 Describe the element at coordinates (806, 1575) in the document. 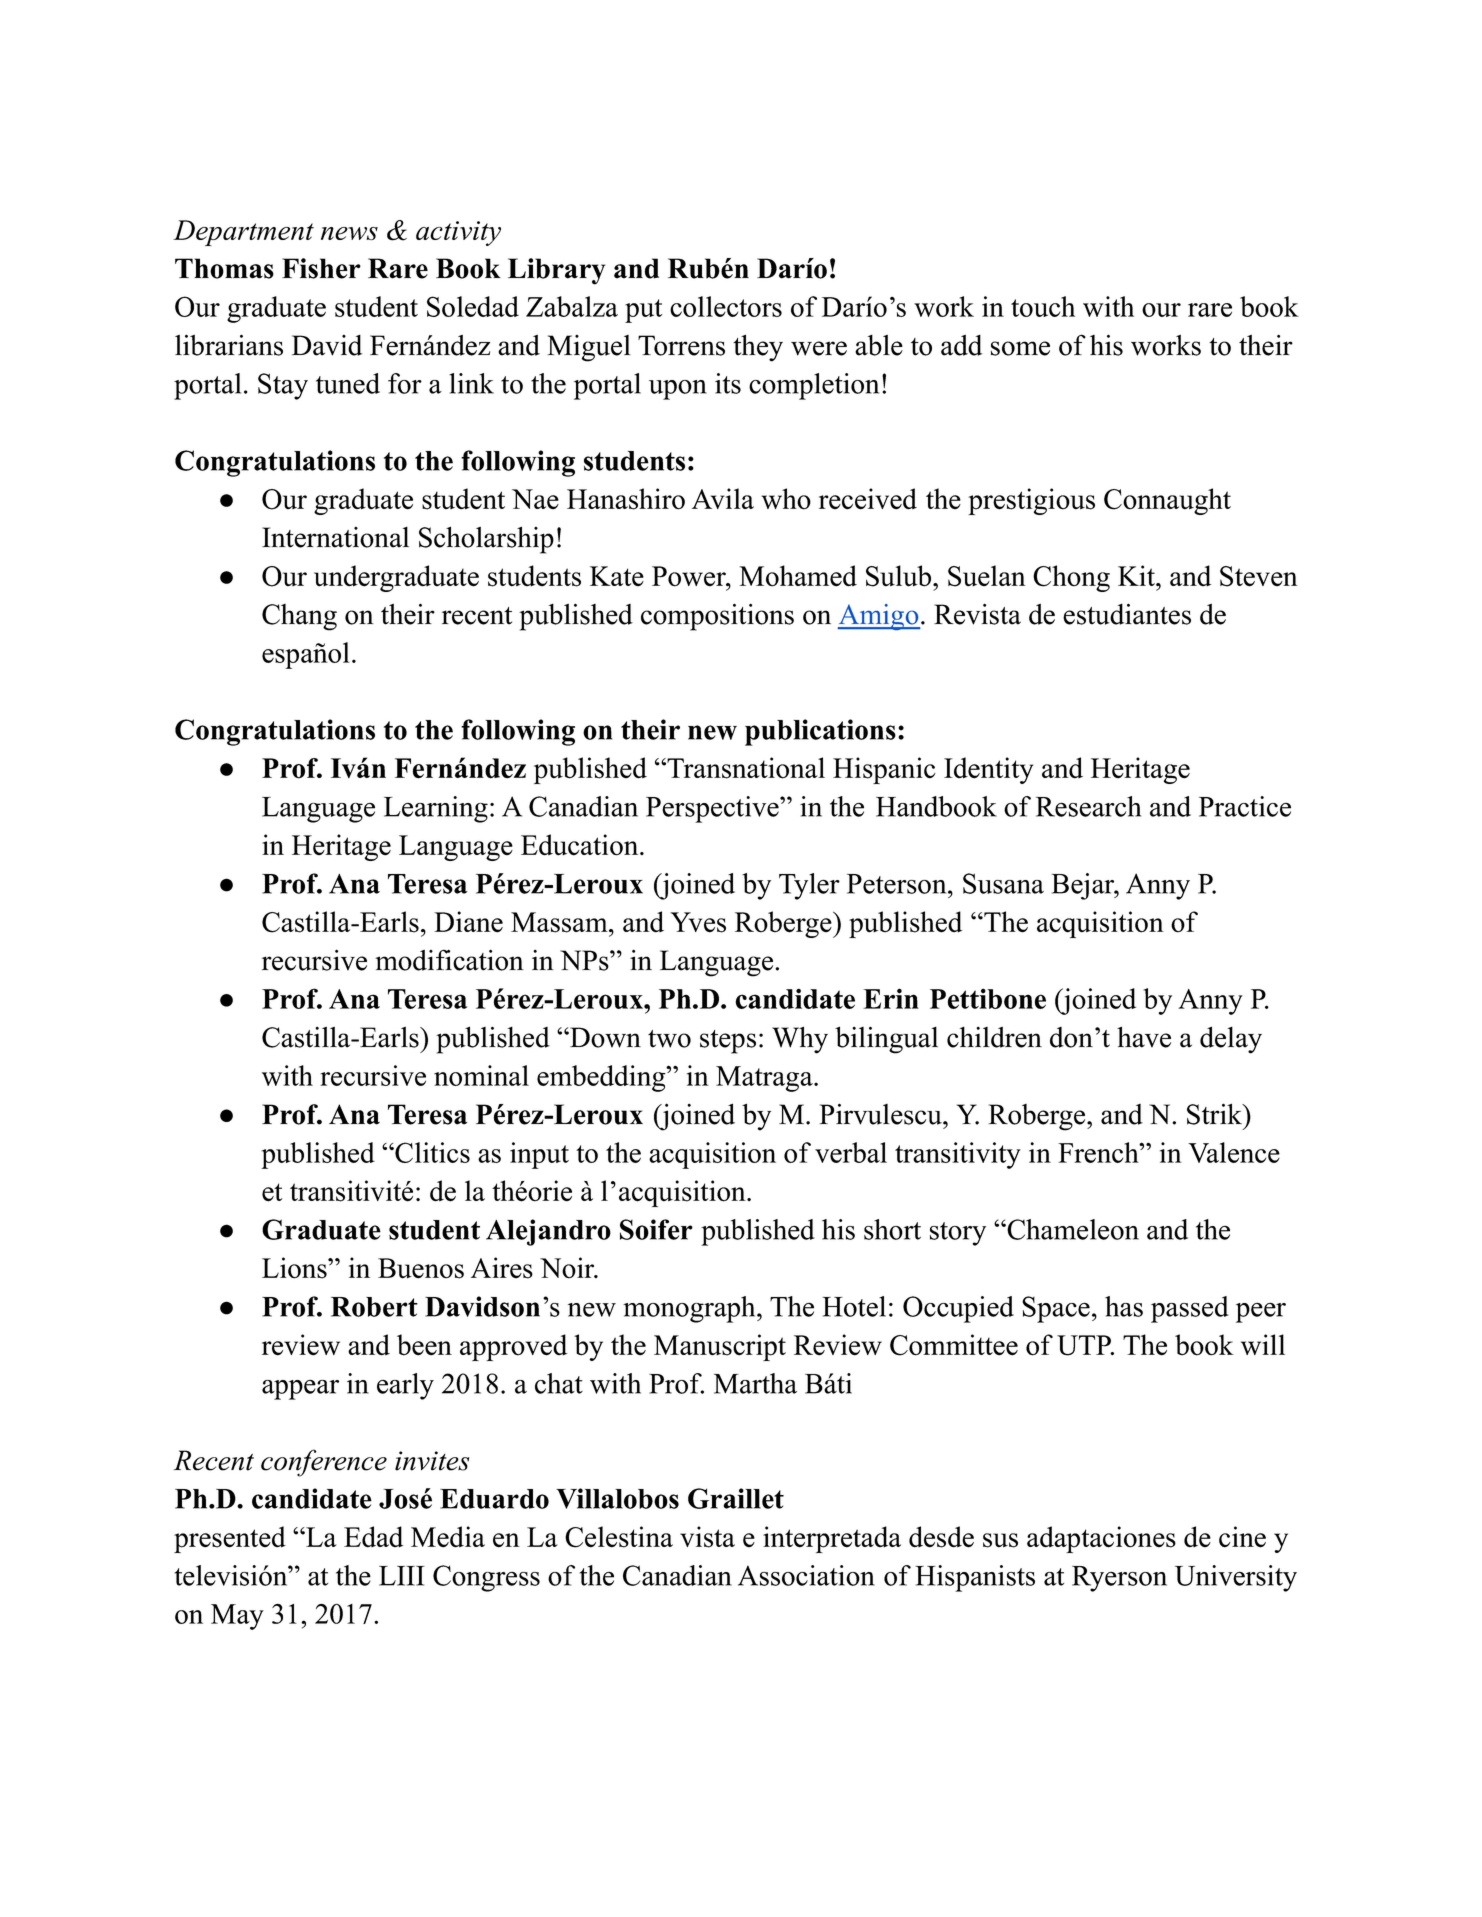

I see `Association` at that location.
